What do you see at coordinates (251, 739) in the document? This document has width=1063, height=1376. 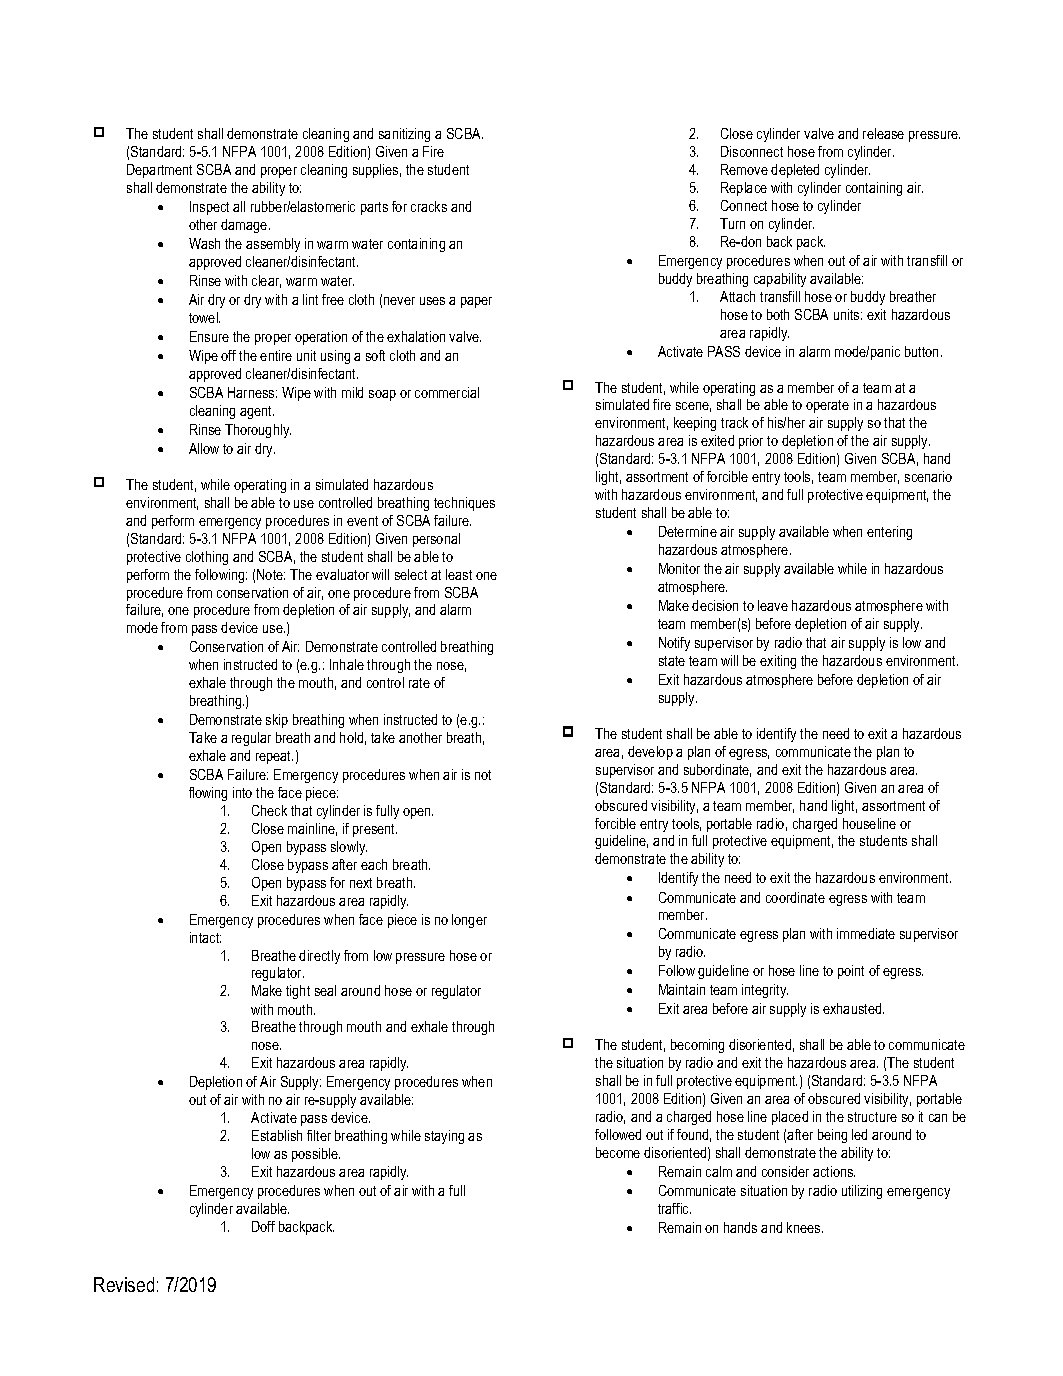 I see `regular` at bounding box center [251, 739].
